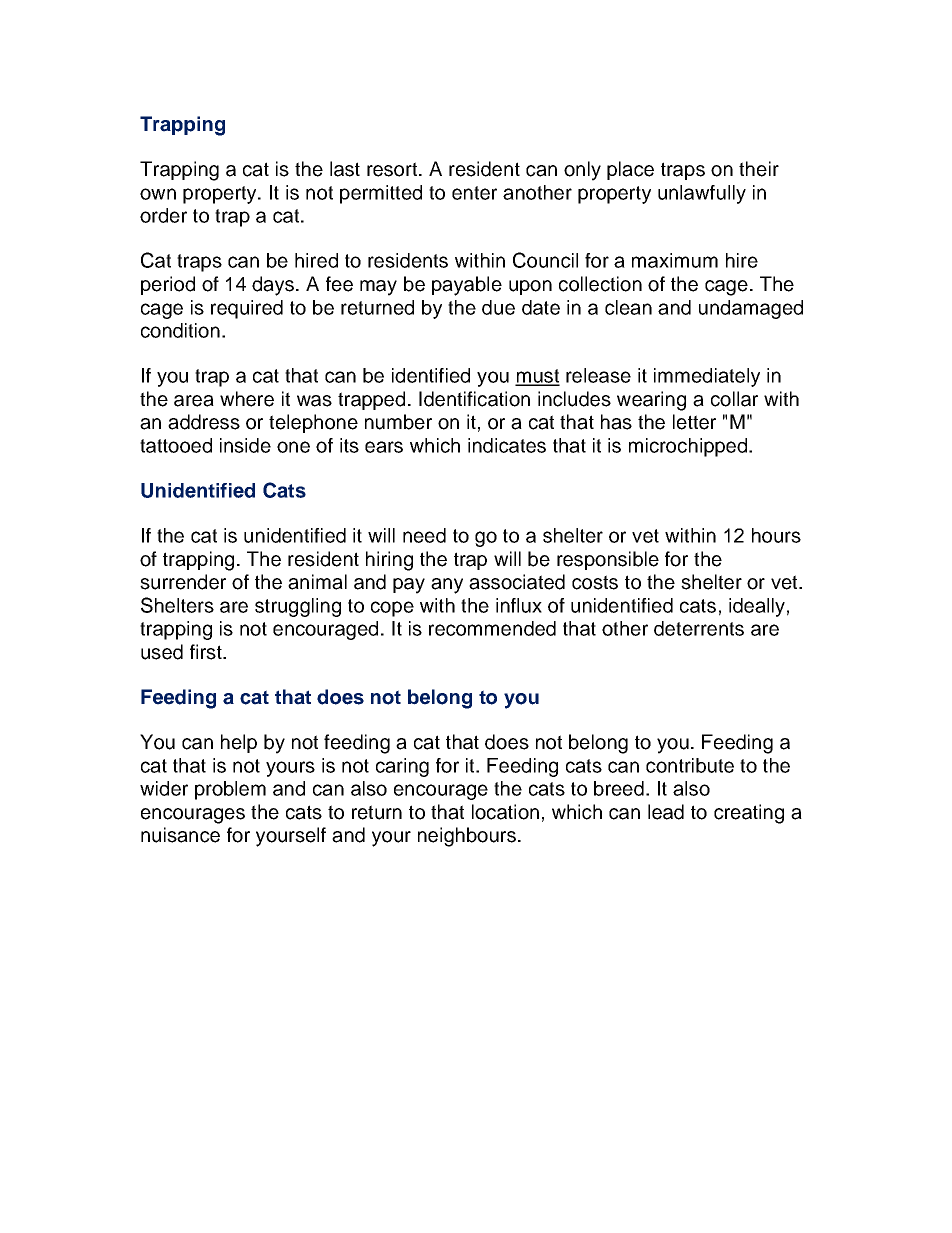 This screenshot has width=952, height=1233. Describe the element at coordinates (207, 652) in the screenshot. I see `first` at that location.
